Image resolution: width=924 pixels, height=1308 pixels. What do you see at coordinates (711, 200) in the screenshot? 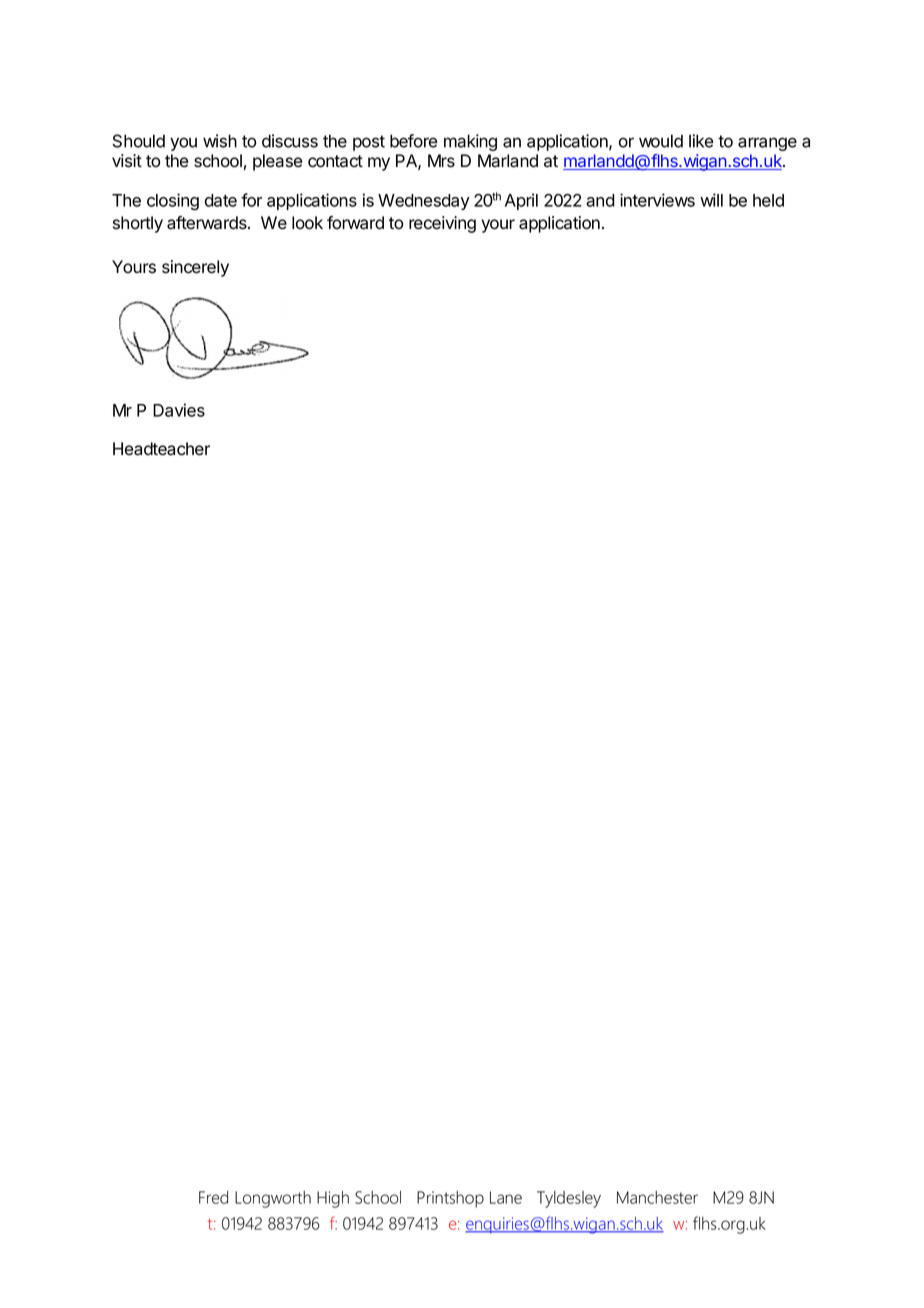
I see `will` at bounding box center [711, 200].
